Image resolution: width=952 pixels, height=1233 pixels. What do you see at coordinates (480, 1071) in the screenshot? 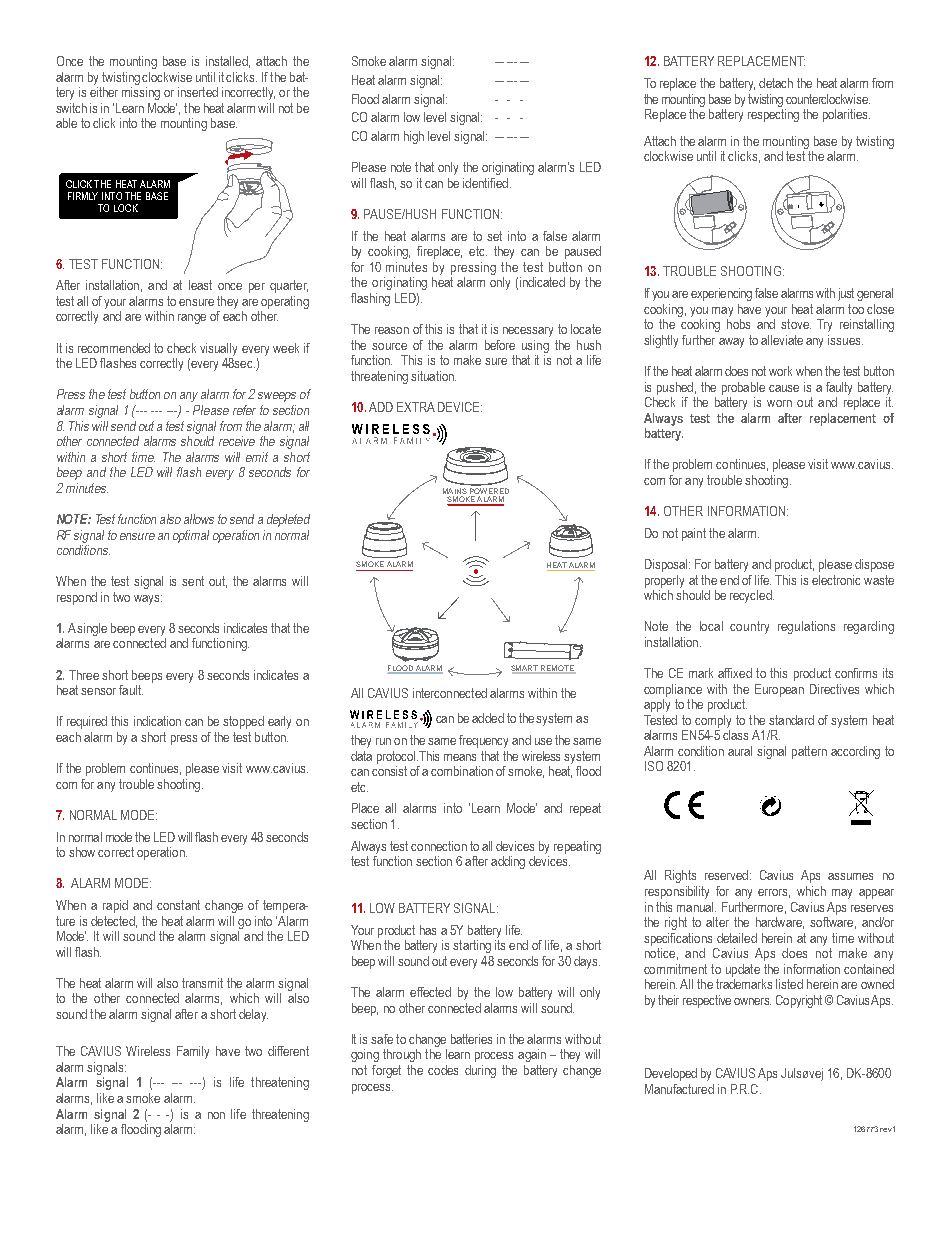
I see `during` at bounding box center [480, 1071].
